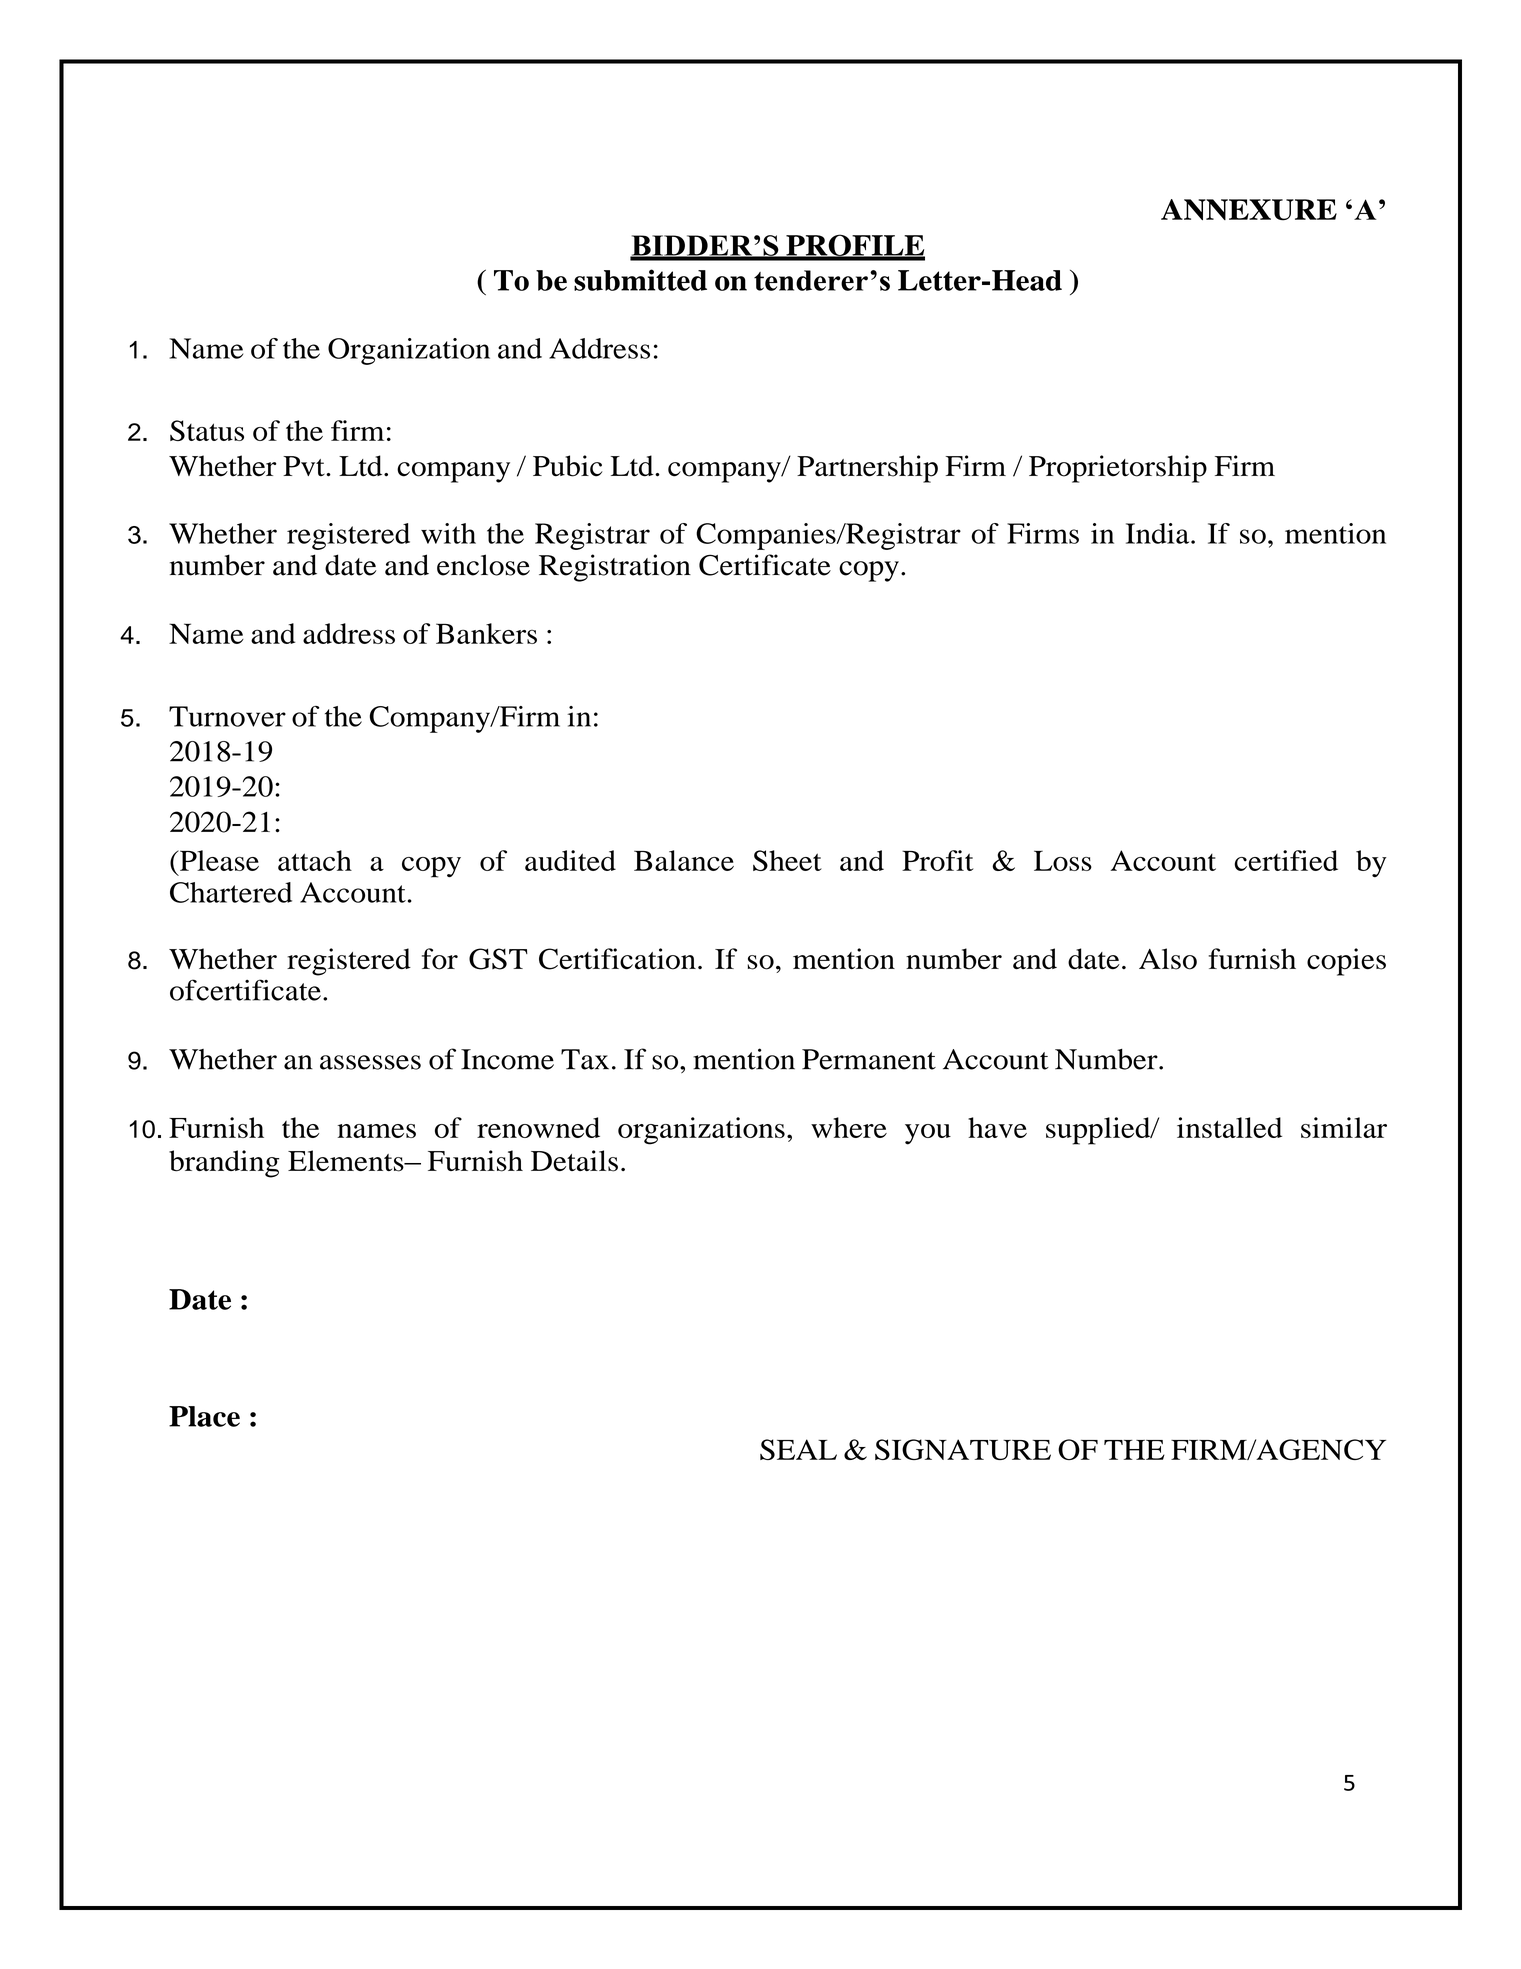  I want to click on Sheet, so click(787, 860).
